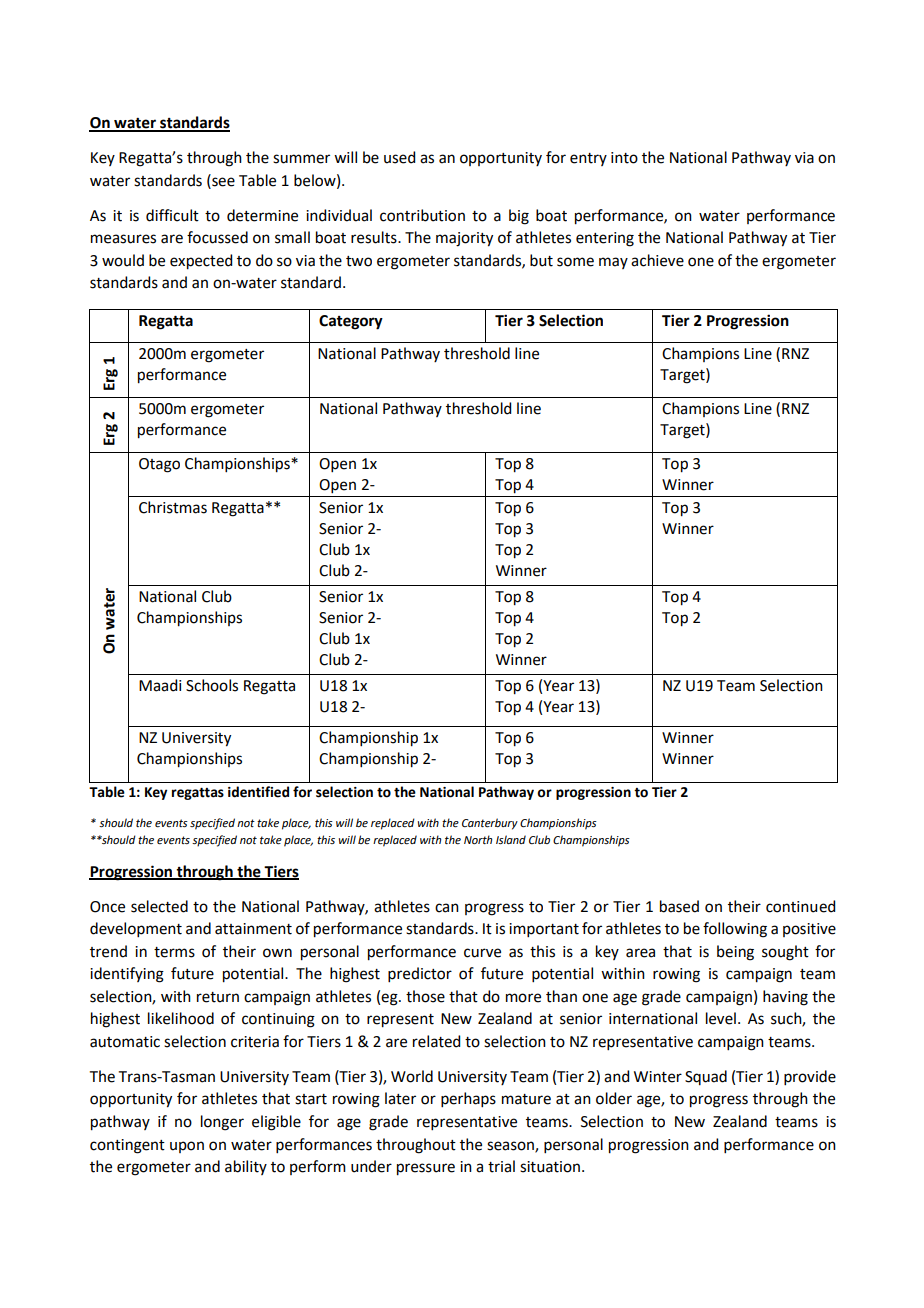 This screenshot has height=1308, width=924. What do you see at coordinates (706, 1077) in the screenshot?
I see `Squad` at bounding box center [706, 1077].
